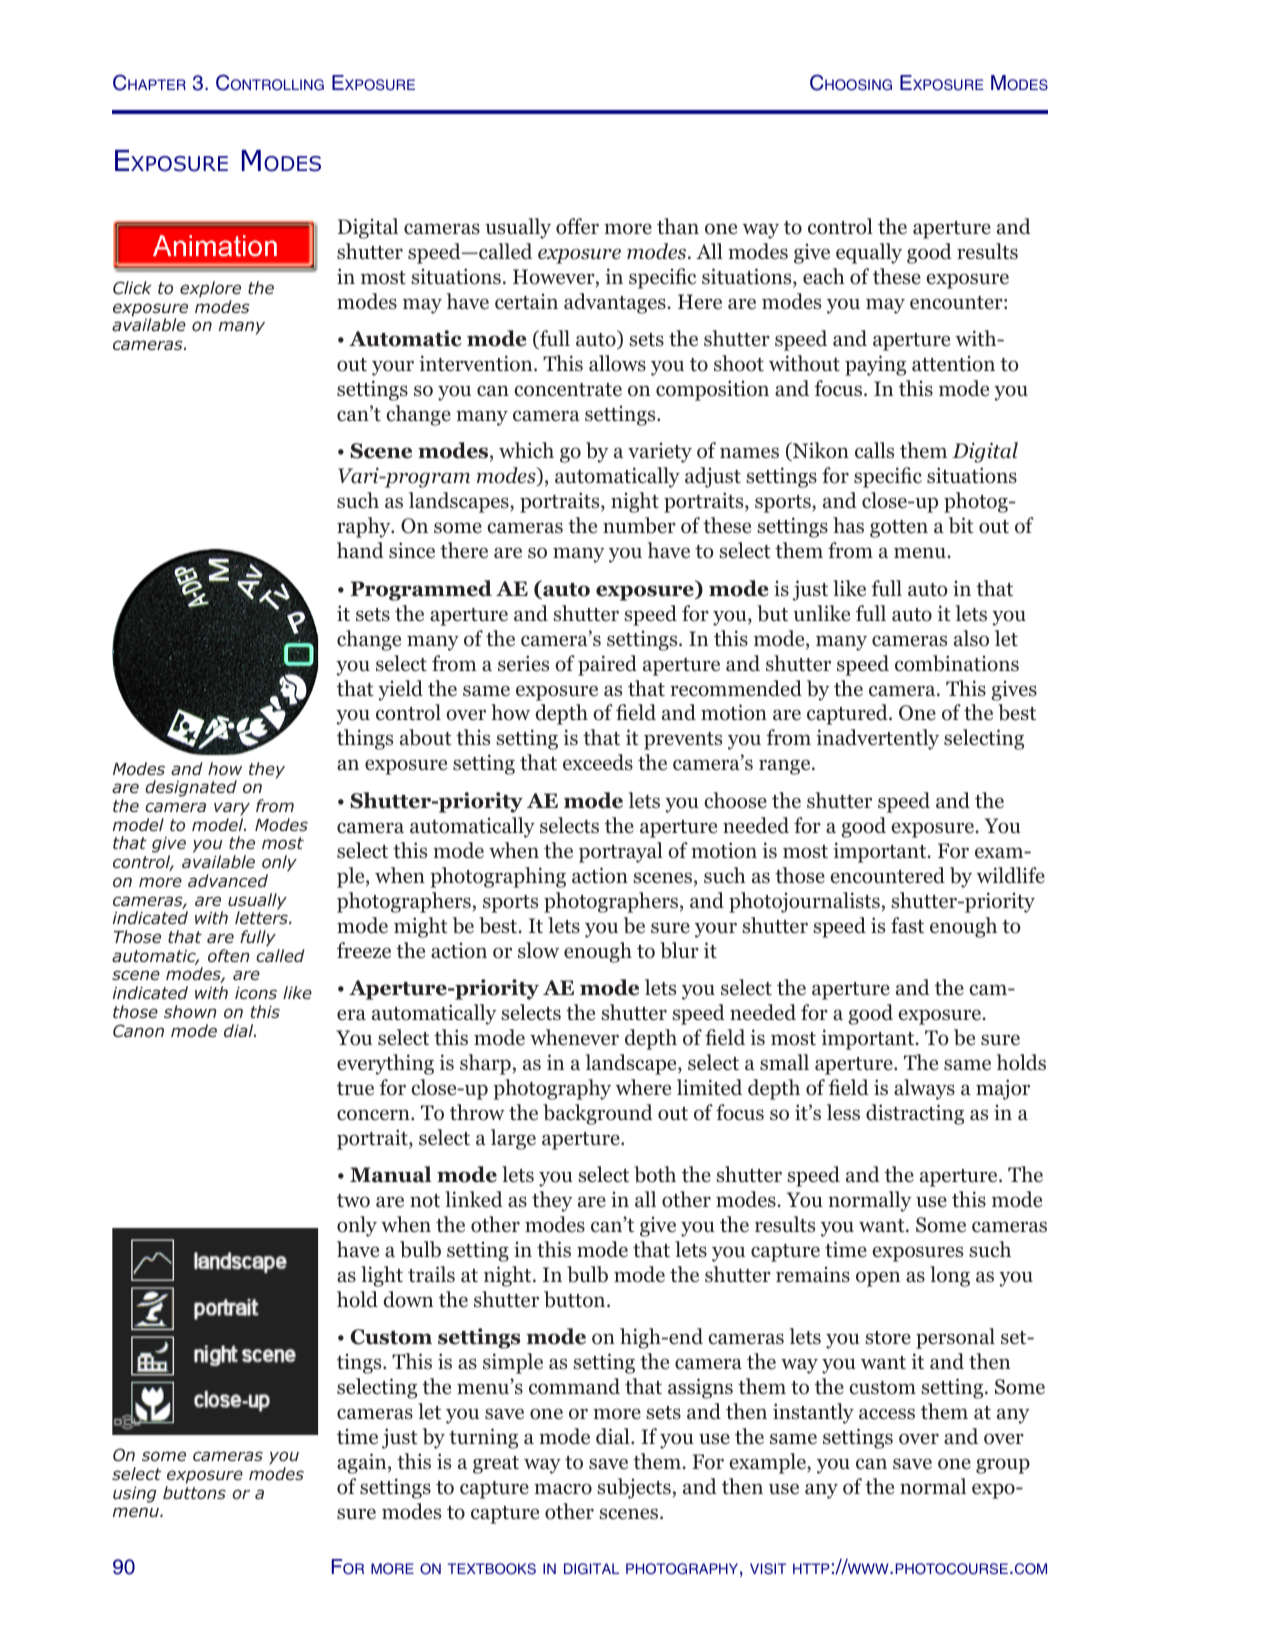 This document has height=1647, width=1273. Describe the element at coordinates (355, 1089) in the document. I see `true` at that location.
